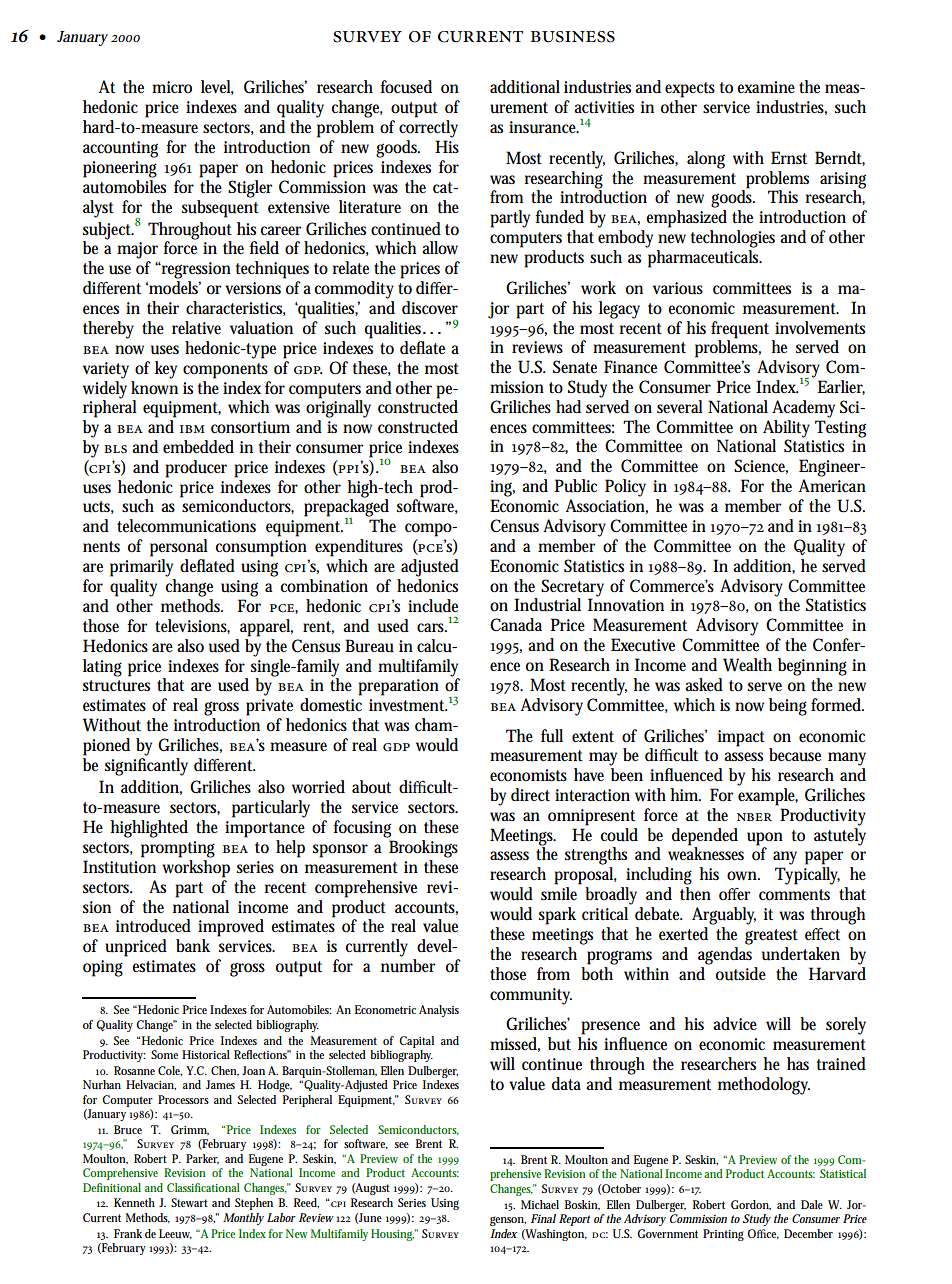 The height and width of the image is (1284, 952). What do you see at coordinates (786, 429) in the image?
I see `Ability` at bounding box center [786, 429].
